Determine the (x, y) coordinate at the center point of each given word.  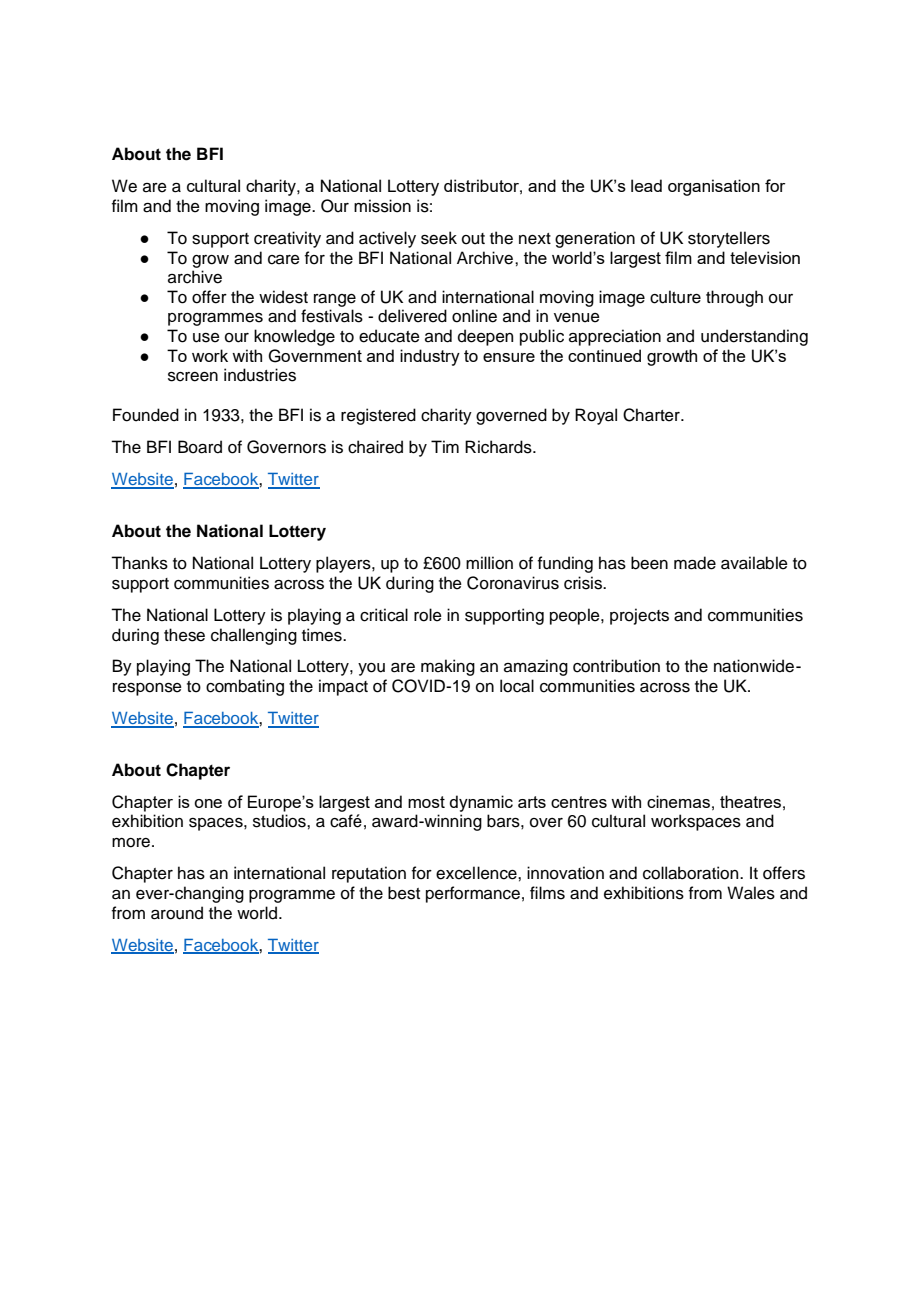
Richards (499, 447)
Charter (652, 415)
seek (439, 238)
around (177, 913)
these (184, 635)
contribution (616, 666)
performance (473, 894)
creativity (287, 239)
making (448, 667)
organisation (714, 187)
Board (200, 447)
